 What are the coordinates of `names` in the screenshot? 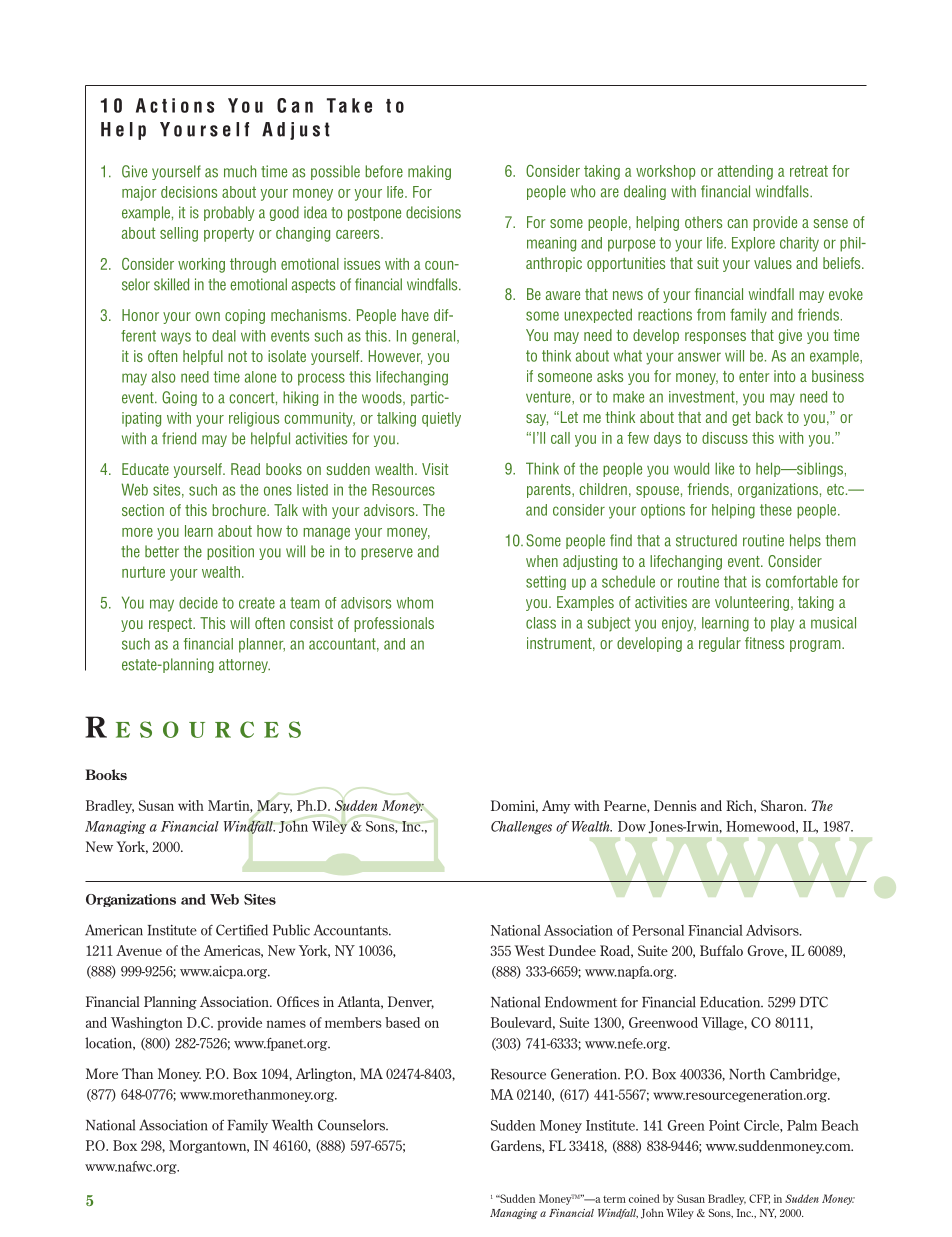 It's located at (286, 1024).
